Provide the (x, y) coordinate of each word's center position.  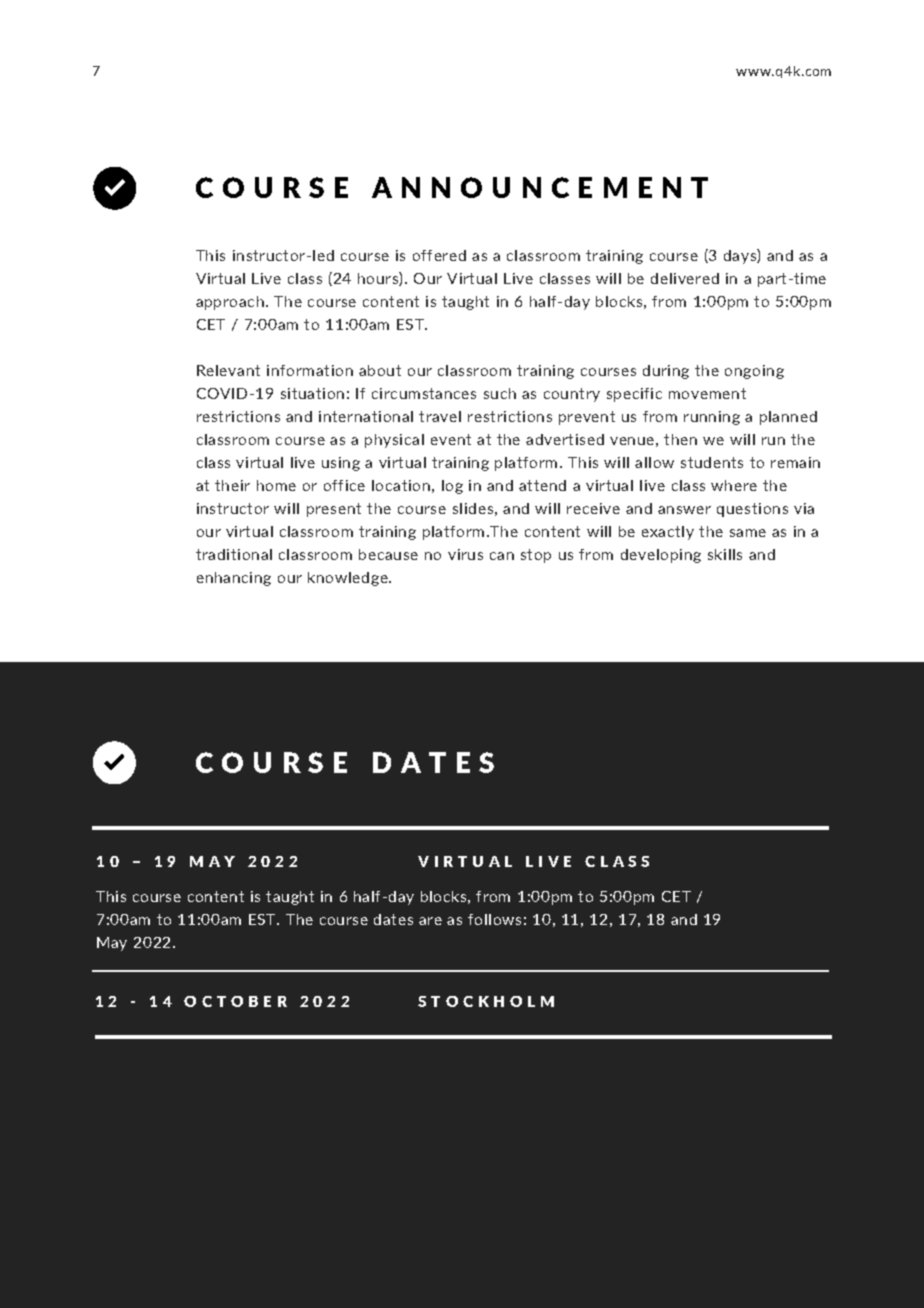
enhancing (234, 579)
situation (312, 393)
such (500, 393)
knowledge (349, 579)
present (334, 510)
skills (725, 554)
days (741, 256)
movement (707, 393)
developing (661, 556)
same (748, 533)
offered (439, 255)
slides (473, 508)
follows (494, 919)
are (430, 921)
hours (379, 279)
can (502, 556)
